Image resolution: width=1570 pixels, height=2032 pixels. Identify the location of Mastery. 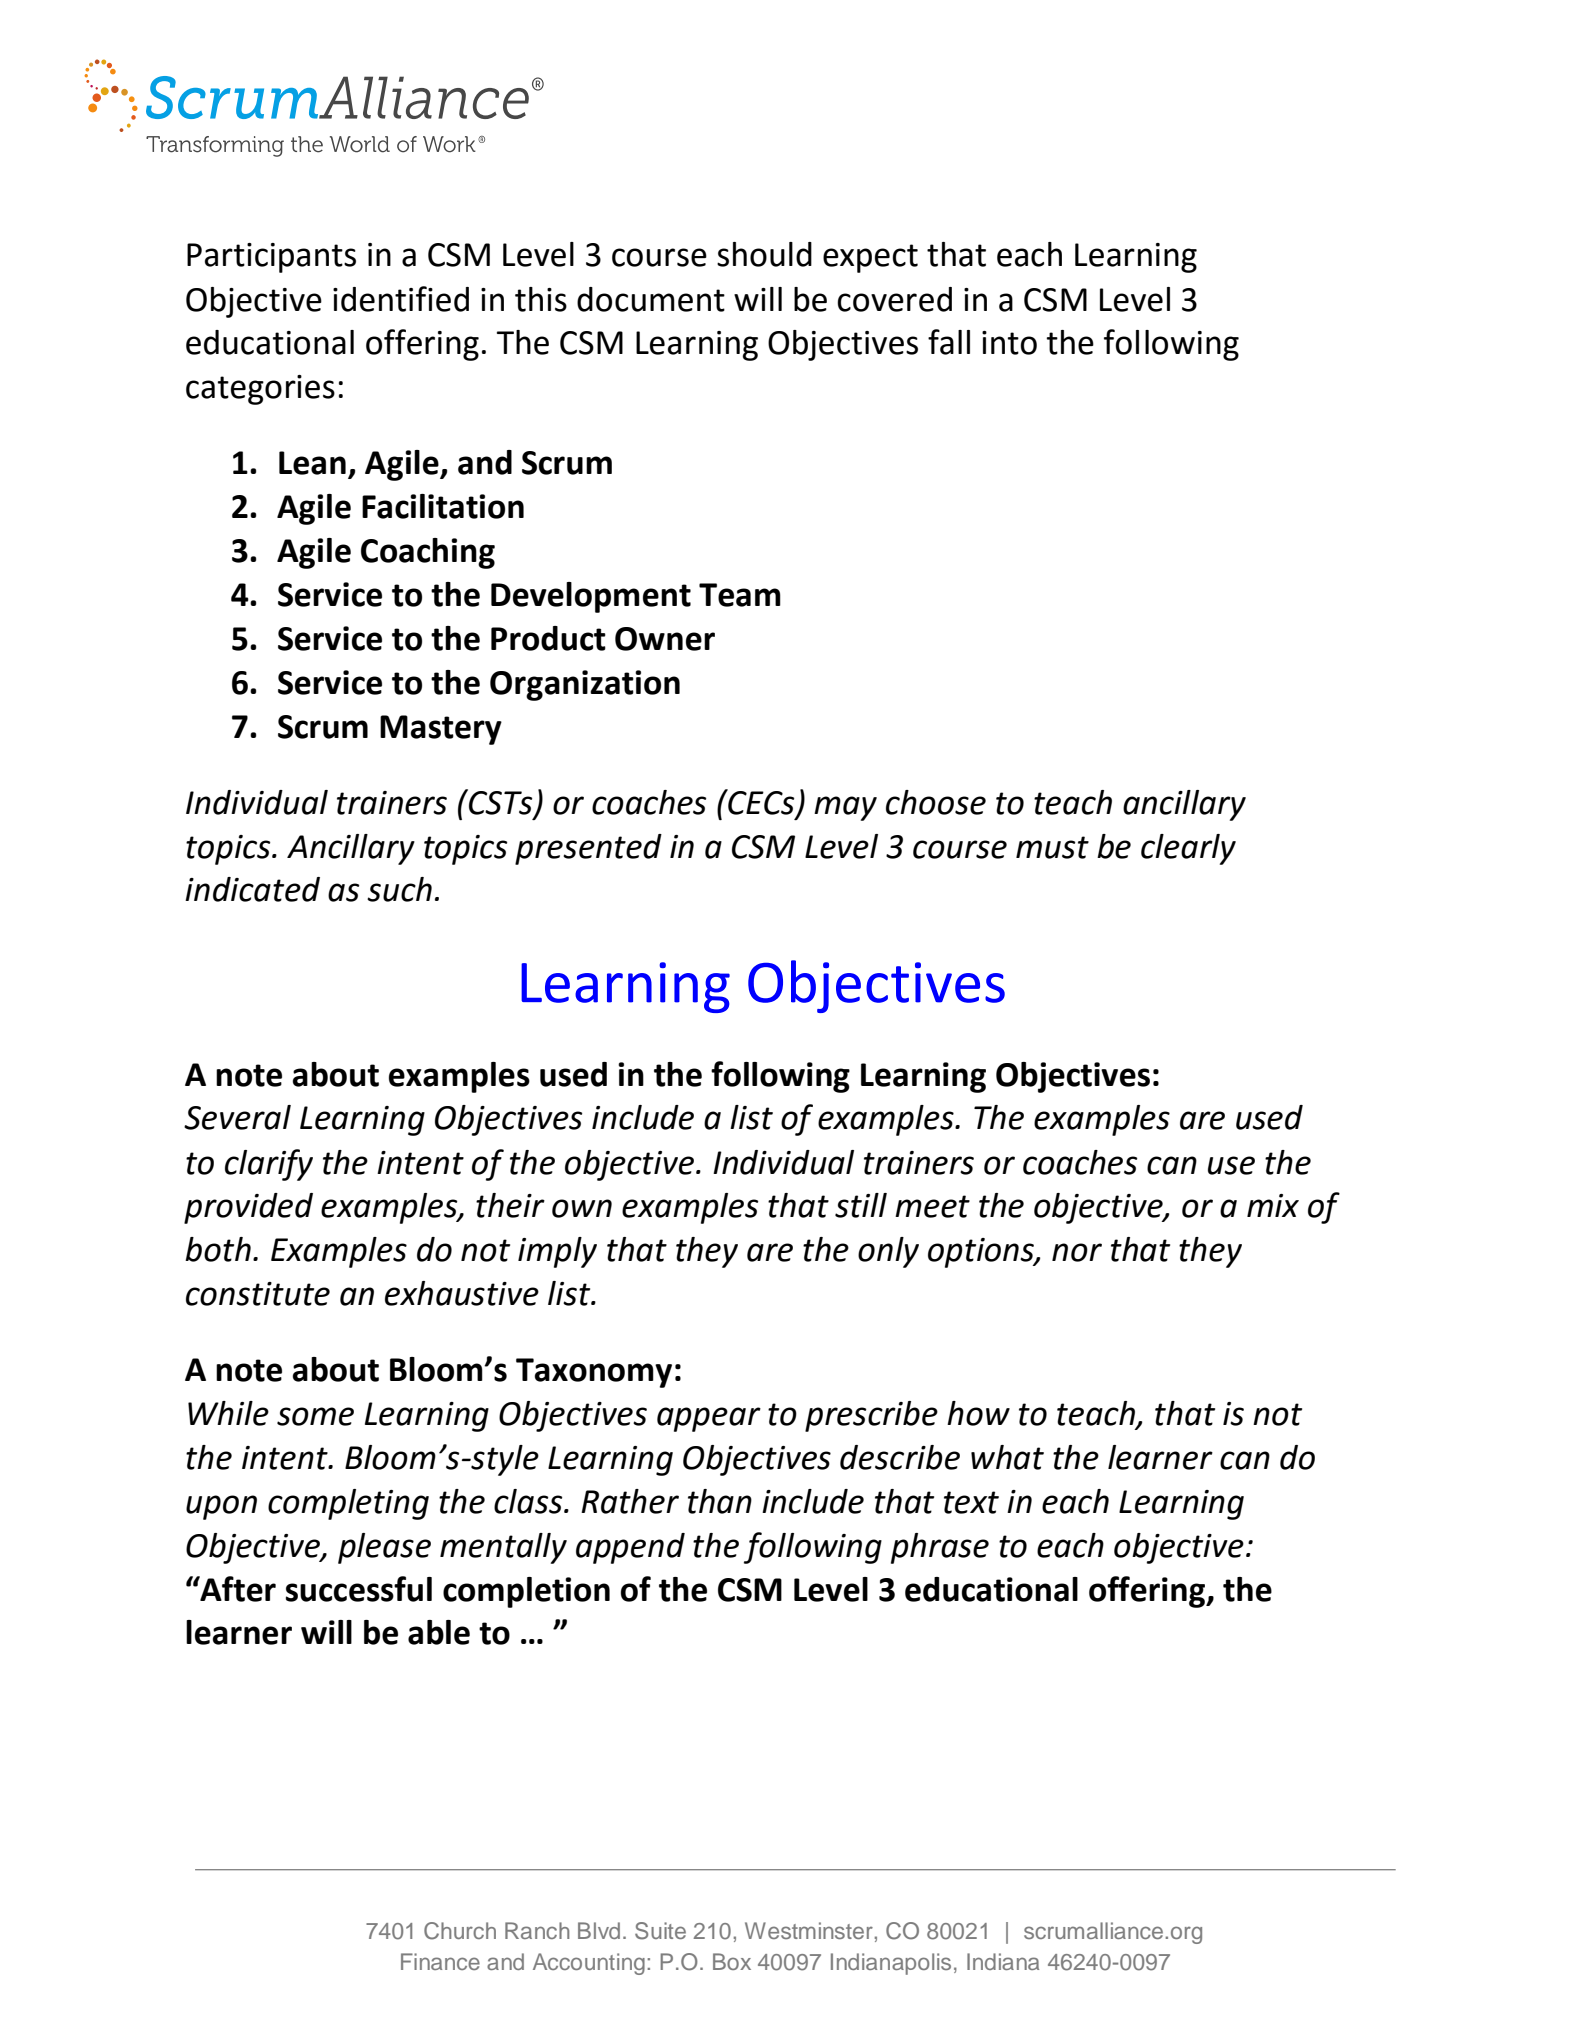
(441, 730).
